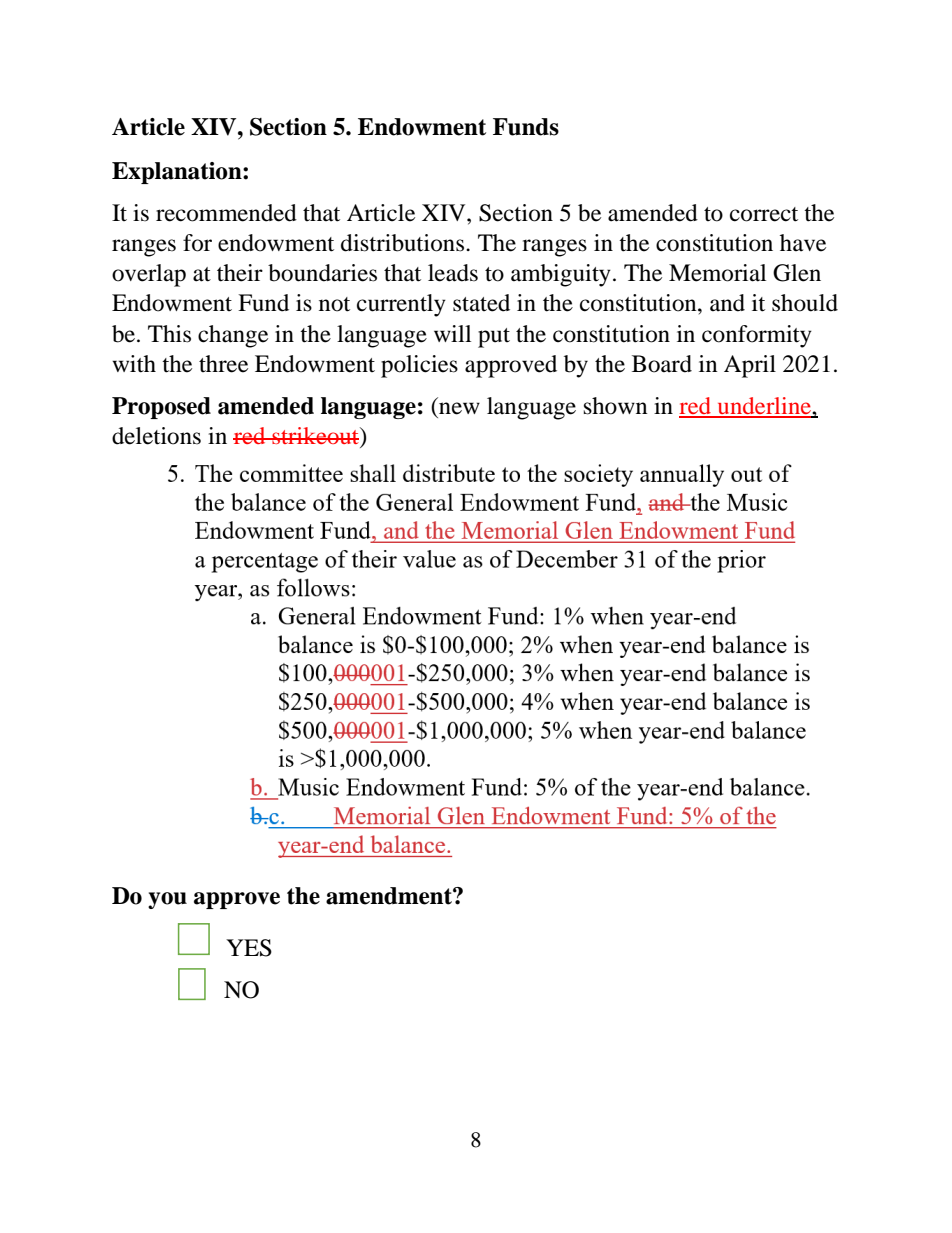  Describe the element at coordinates (404, 243) in the screenshot. I see `distributions` at that location.
